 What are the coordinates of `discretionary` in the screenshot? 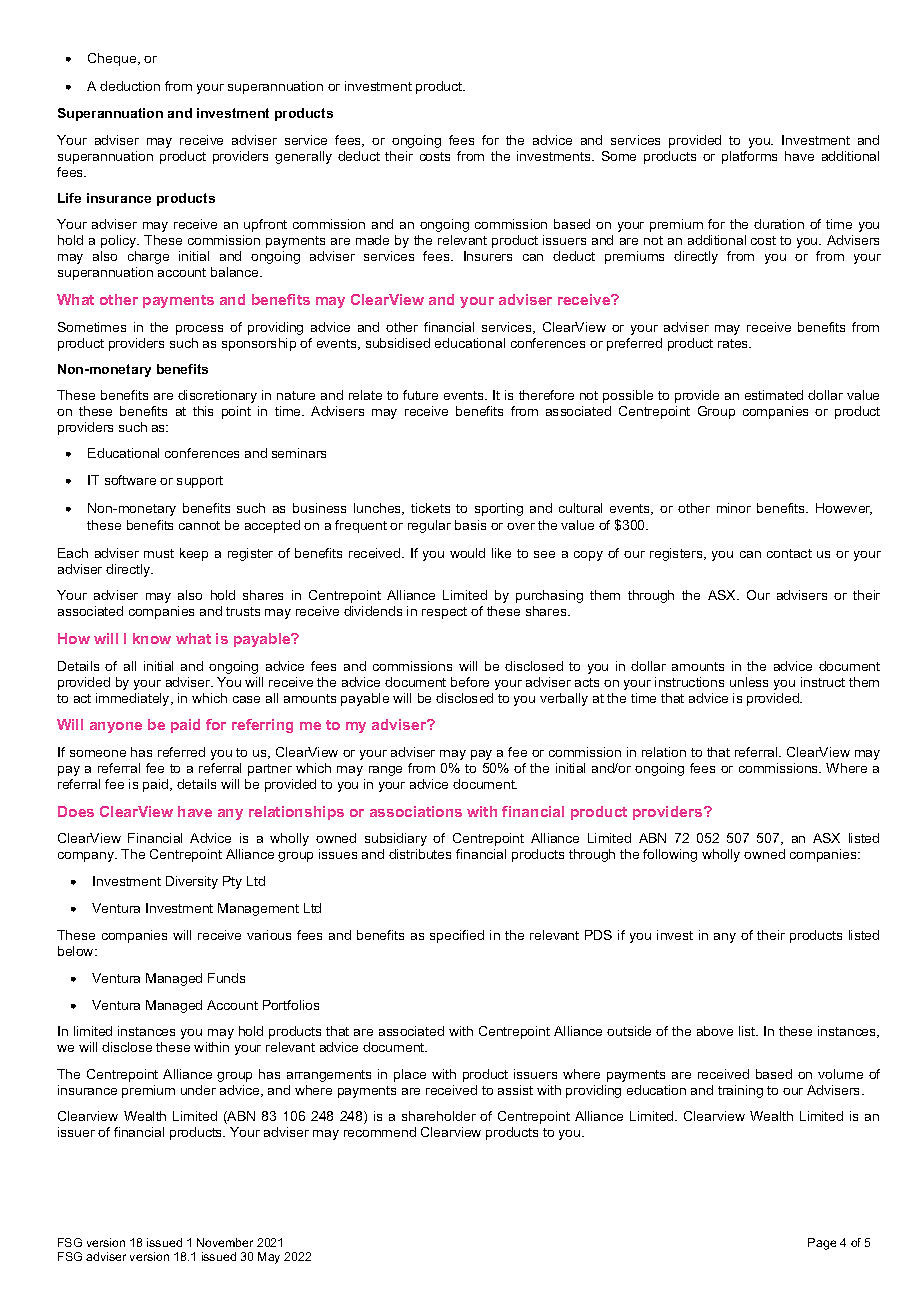 It's located at (217, 396).
